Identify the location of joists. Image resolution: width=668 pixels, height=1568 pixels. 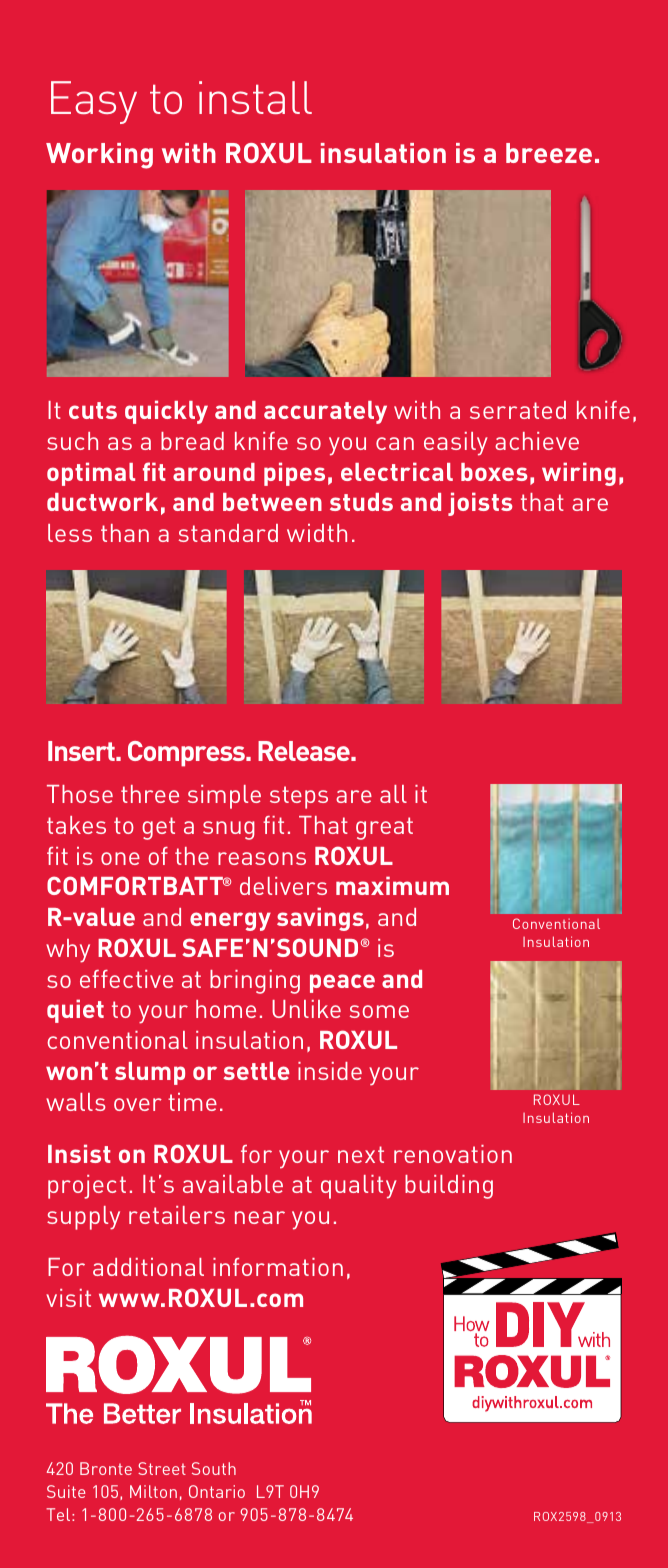
(480, 504).
